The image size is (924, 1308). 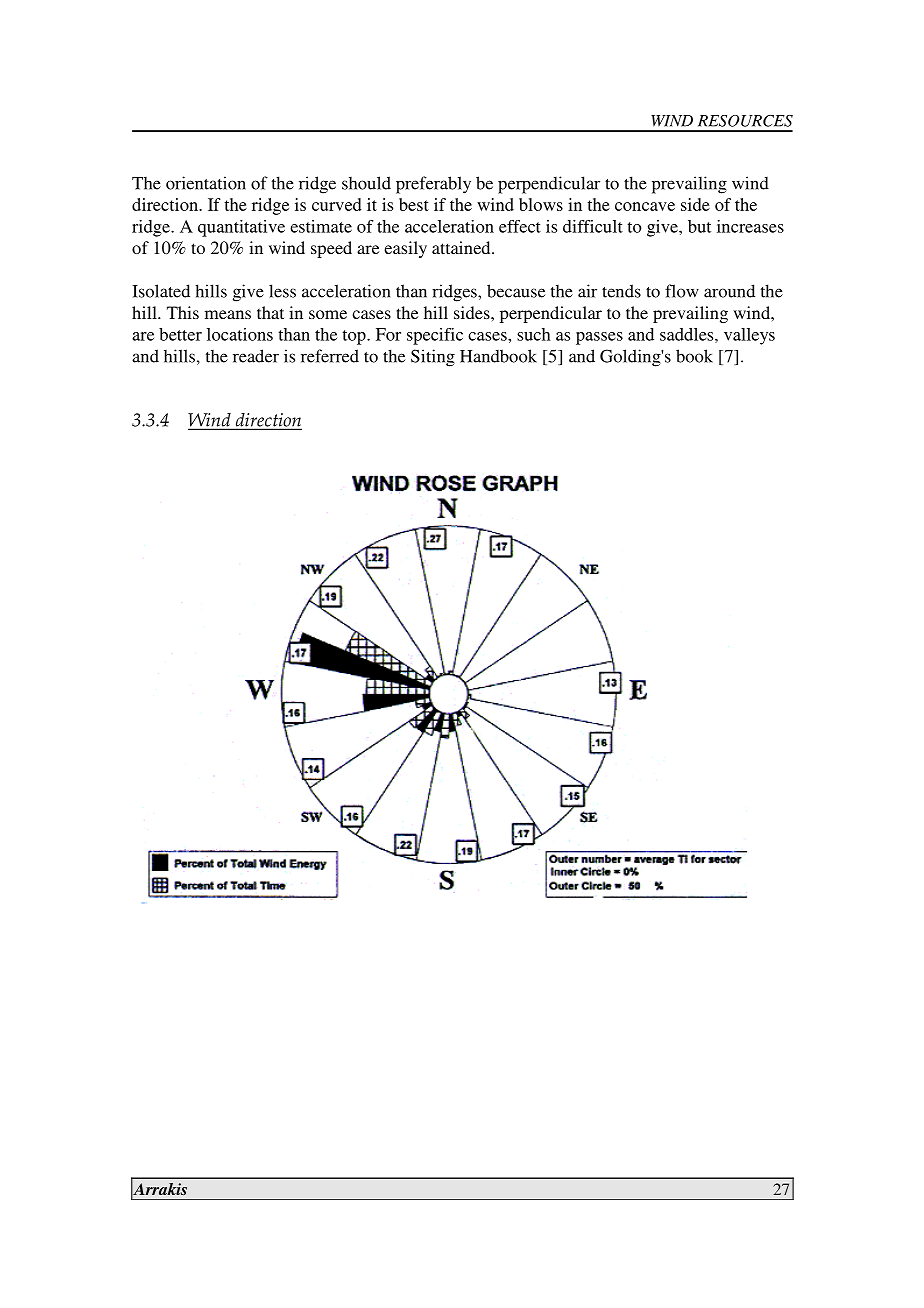 I want to click on but, so click(x=699, y=226).
